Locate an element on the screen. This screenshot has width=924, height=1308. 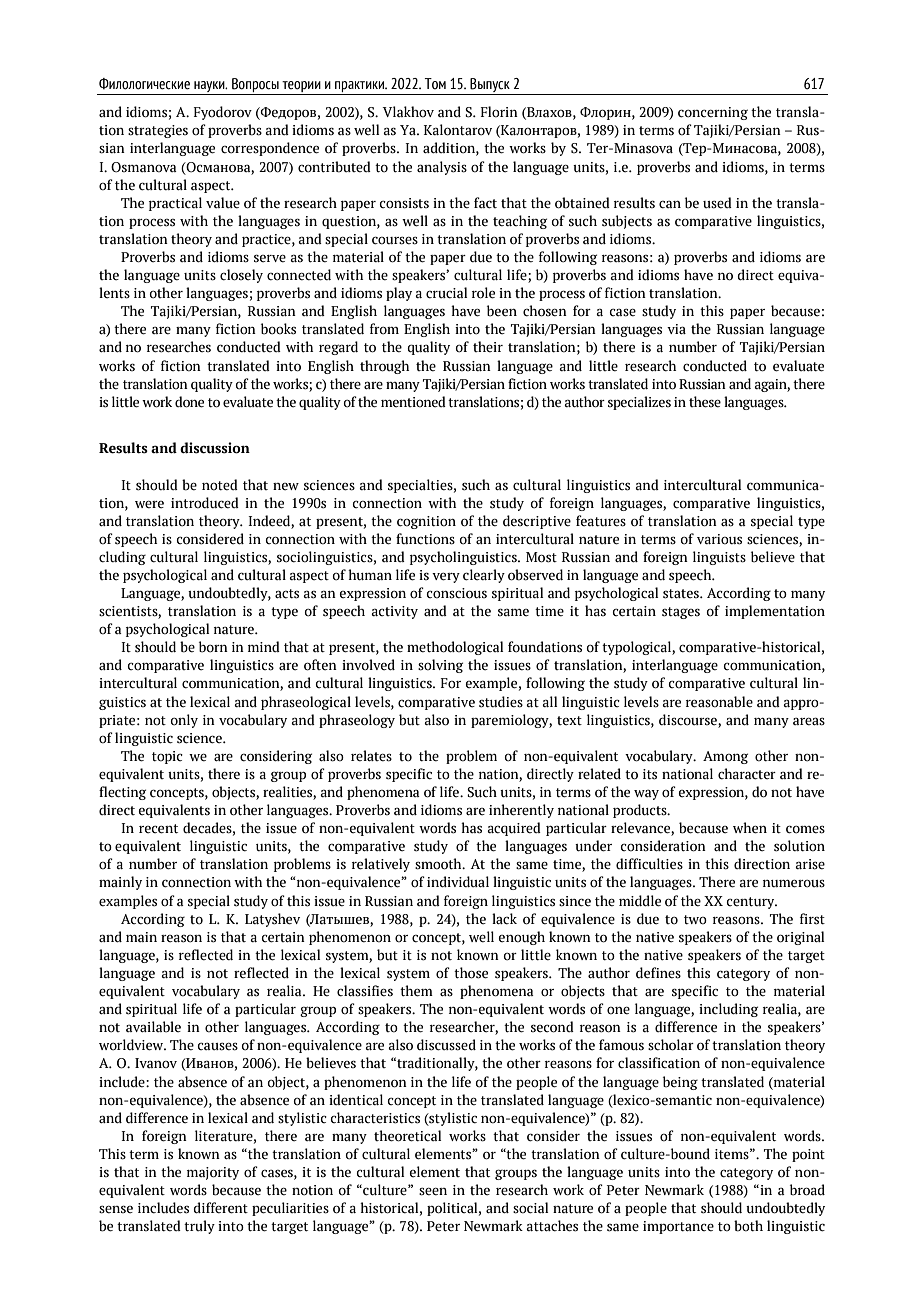
inherently is located at coordinates (521, 811).
